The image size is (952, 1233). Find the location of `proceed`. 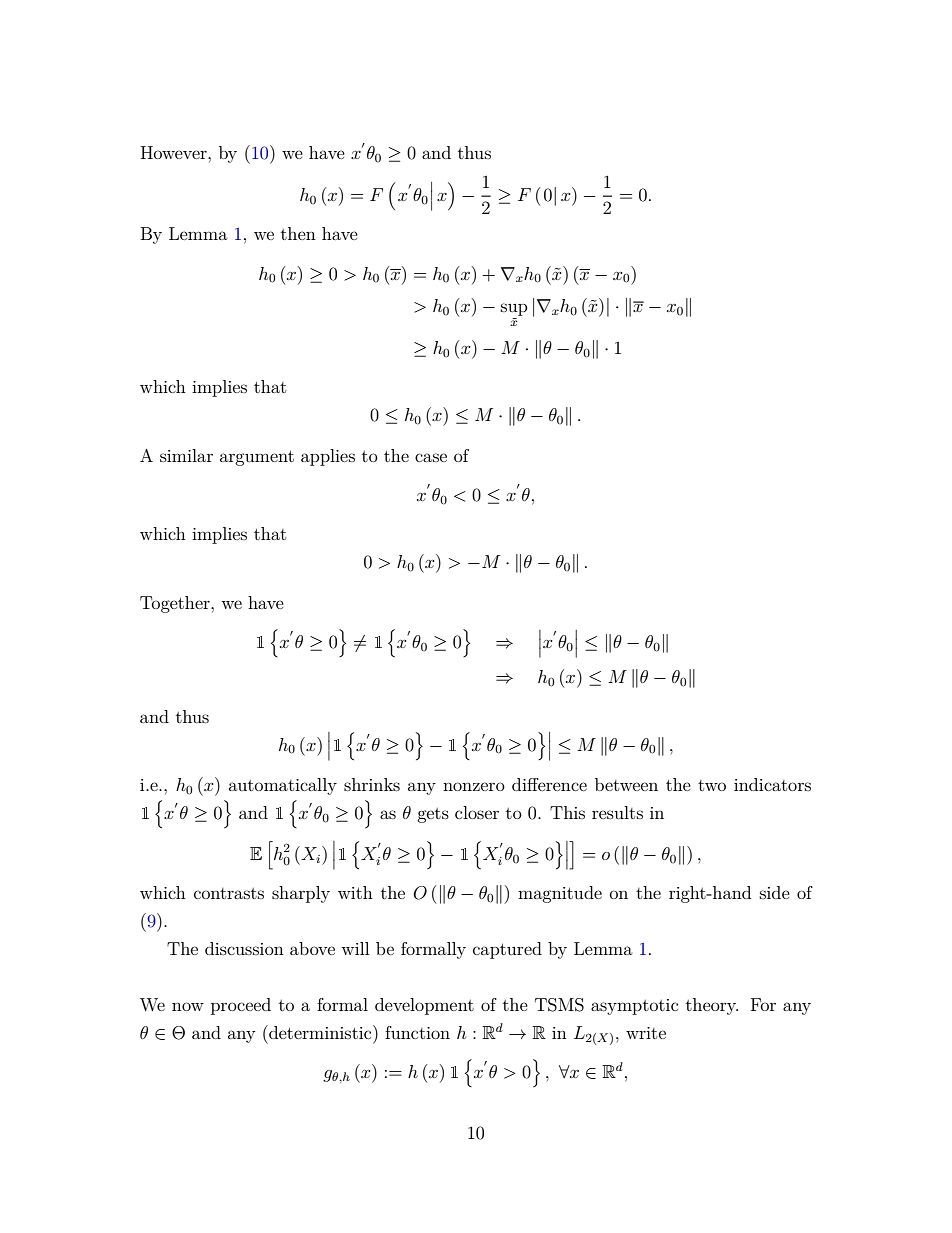

proceed is located at coordinates (241, 1006).
